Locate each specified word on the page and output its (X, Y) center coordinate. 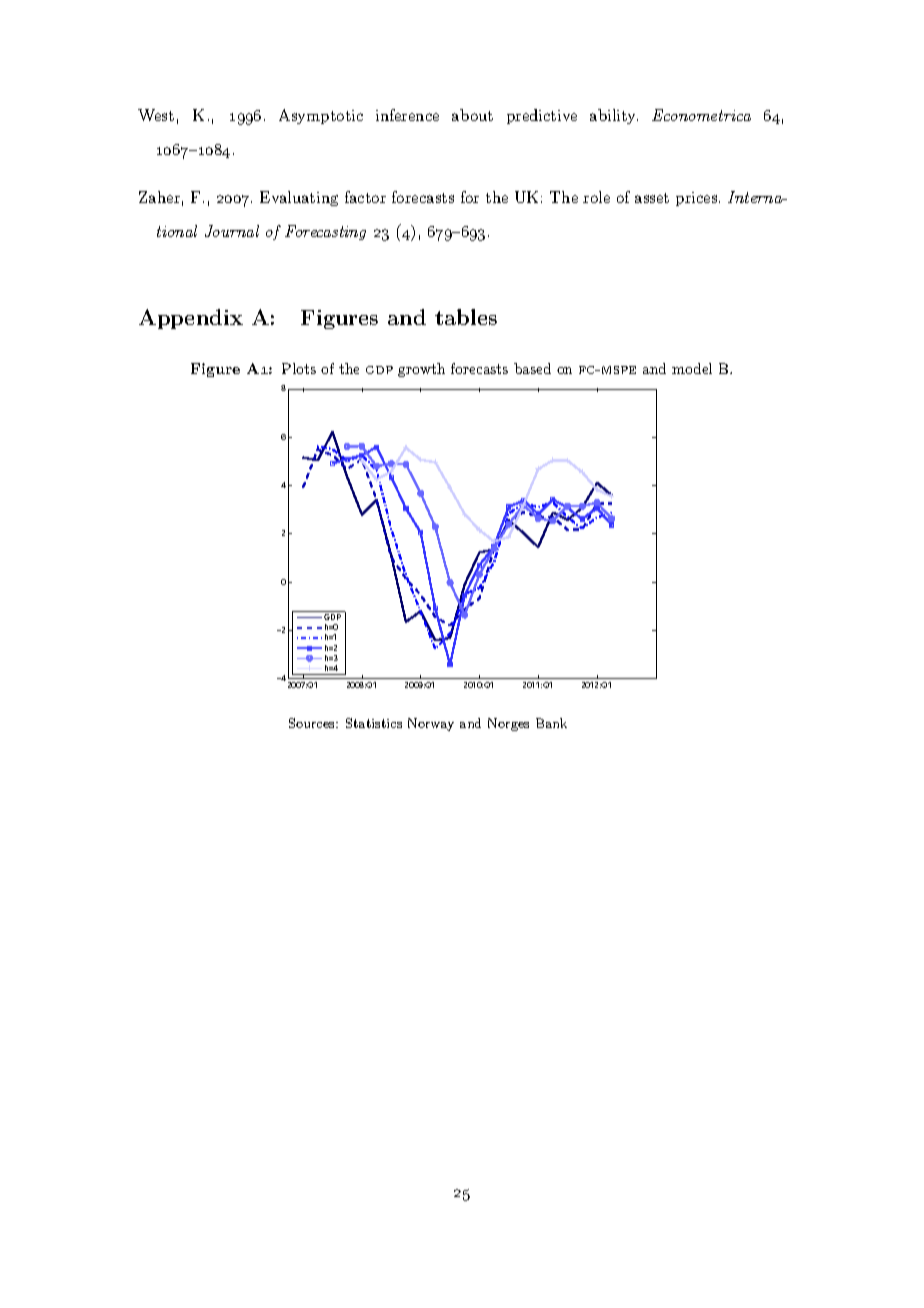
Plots (299, 368)
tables (466, 317)
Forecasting (325, 232)
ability (614, 116)
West (156, 115)
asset (652, 198)
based (532, 368)
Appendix (191, 319)
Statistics (374, 723)
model (692, 368)
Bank (551, 723)
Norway (431, 724)
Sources (313, 723)
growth (421, 370)
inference (407, 115)
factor (365, 197)
